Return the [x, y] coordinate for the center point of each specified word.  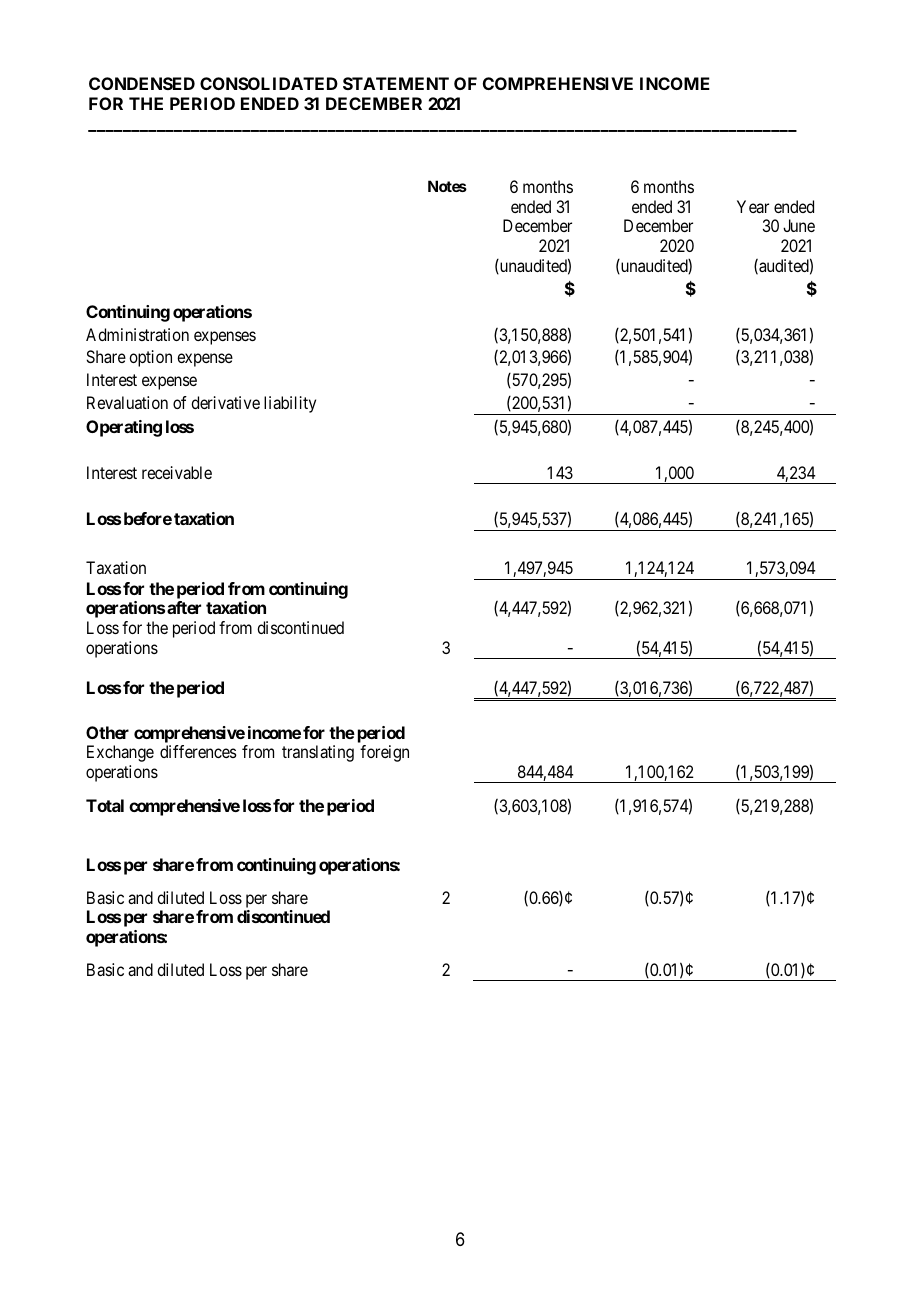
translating [318, 753]
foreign [384, 753]
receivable [177, 472]
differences [198, 751]
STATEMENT [396, 83]
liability [290, 404]
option [150, 358]
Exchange [120, 753]
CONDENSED [142, 83]
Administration [137, 334]
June [799, 225]
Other [107, 732]
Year [753, 206]
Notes [447, 186]
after [184, 607]
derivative [225, 402]
